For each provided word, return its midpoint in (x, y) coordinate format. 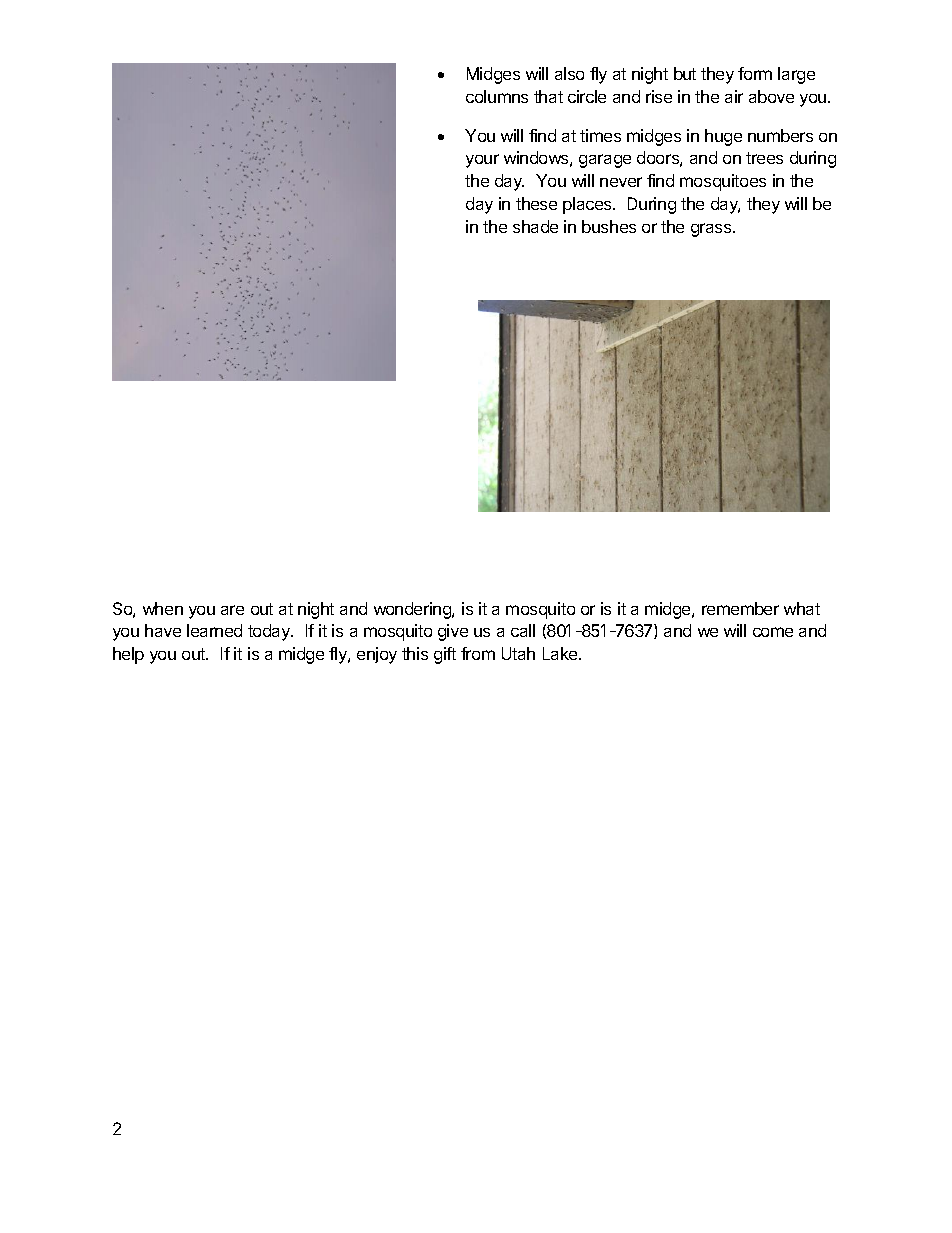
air (734, 96)
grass (712, 230)
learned (214, 630)
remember (740, 608)
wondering (413, 610)
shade (535, 226)
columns (497, 96)
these (536, 203)
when (163, 608)
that (548, 96)
